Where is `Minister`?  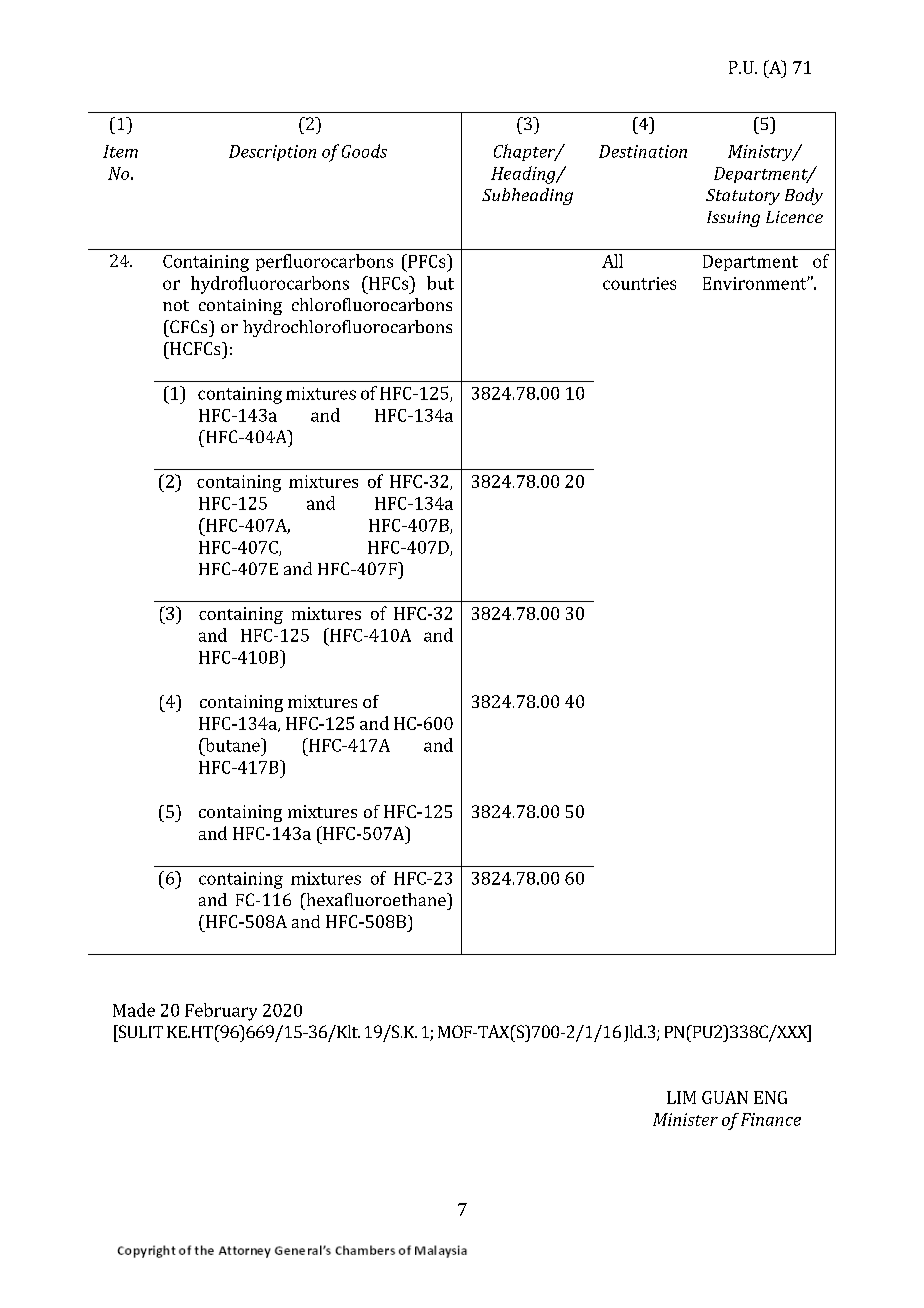
Minister is located at coordinates (685, 1119).
